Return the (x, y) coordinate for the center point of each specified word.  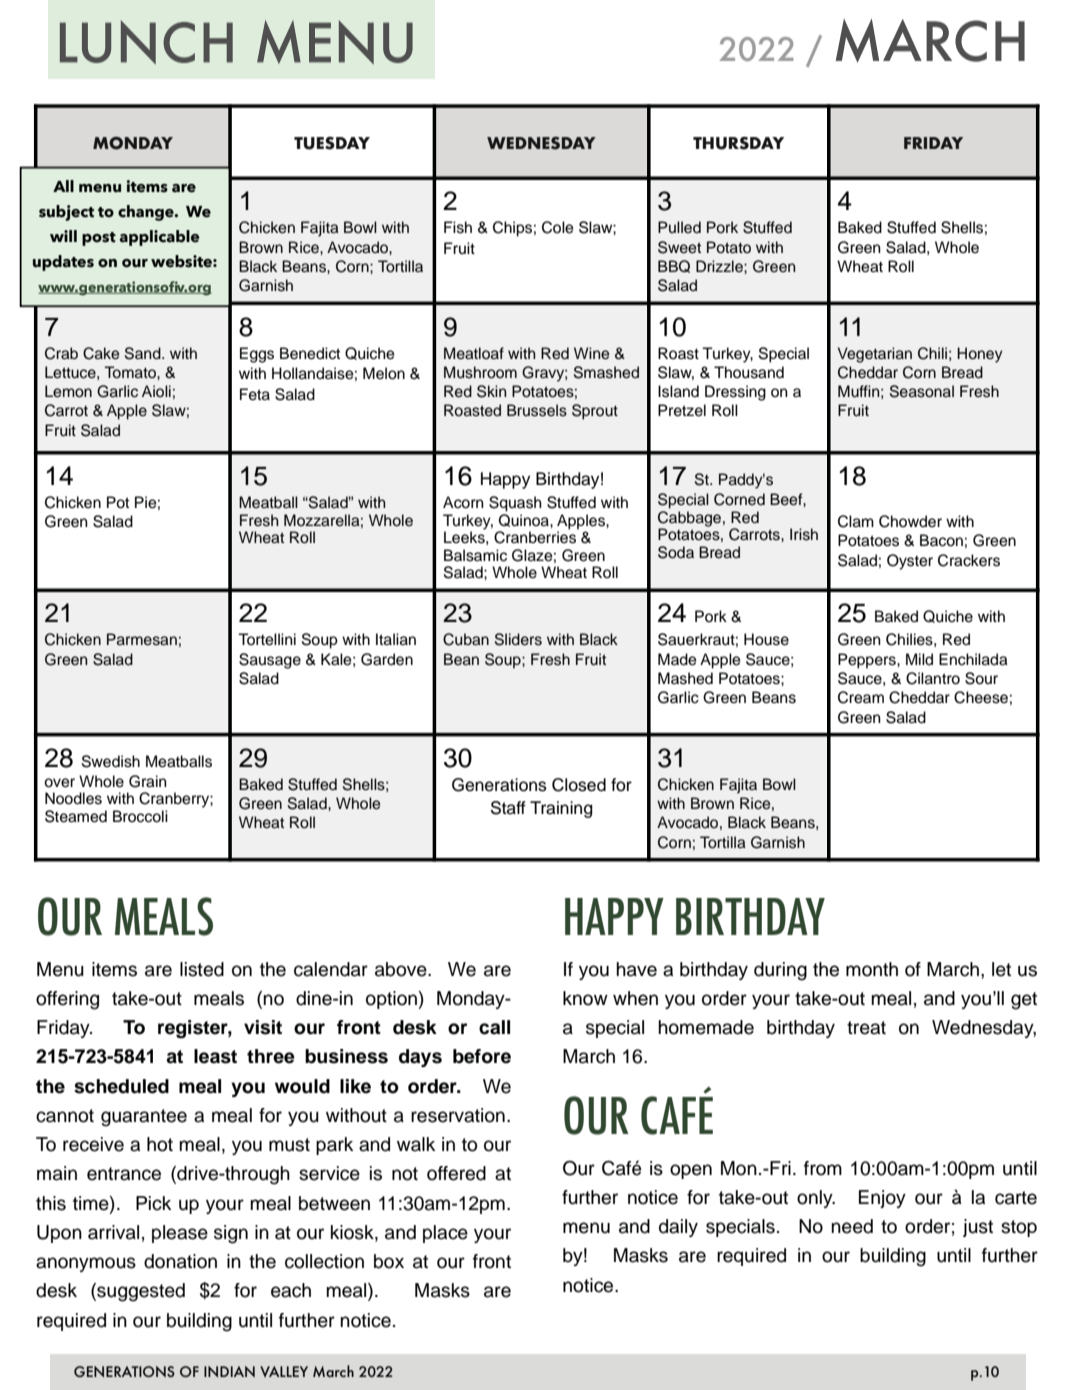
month (872, 969)
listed (202, 969)
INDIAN (229, 1371)
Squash (515, 504)
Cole (558, 227)
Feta (255, 394)
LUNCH (146, 42)
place (445, 1234)
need (852, 1226)
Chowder (910, 521)
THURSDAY (738, 143)
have (636, 969)
